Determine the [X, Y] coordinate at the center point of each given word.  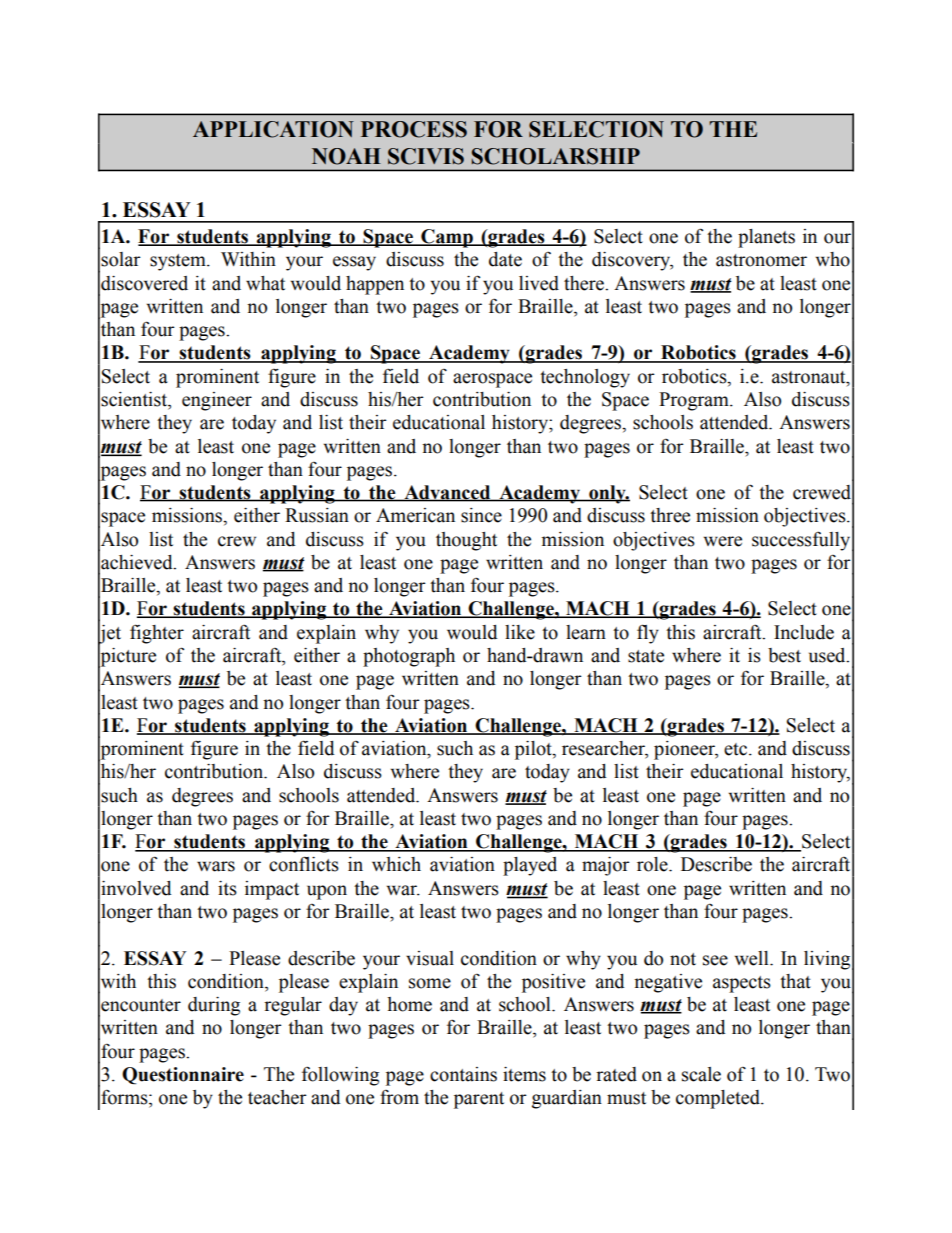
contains [463, 1074]
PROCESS [414, 129]
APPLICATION [273, 129]
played [530, 866]
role [653, 864]
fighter [157, 634]
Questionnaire [183, 1075]
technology [585, 378]
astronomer [761, 260]
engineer [217, 401]
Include [804, 632]
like [520, 632]
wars [216, 866]
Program [695, 401]
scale [701, 1074]
